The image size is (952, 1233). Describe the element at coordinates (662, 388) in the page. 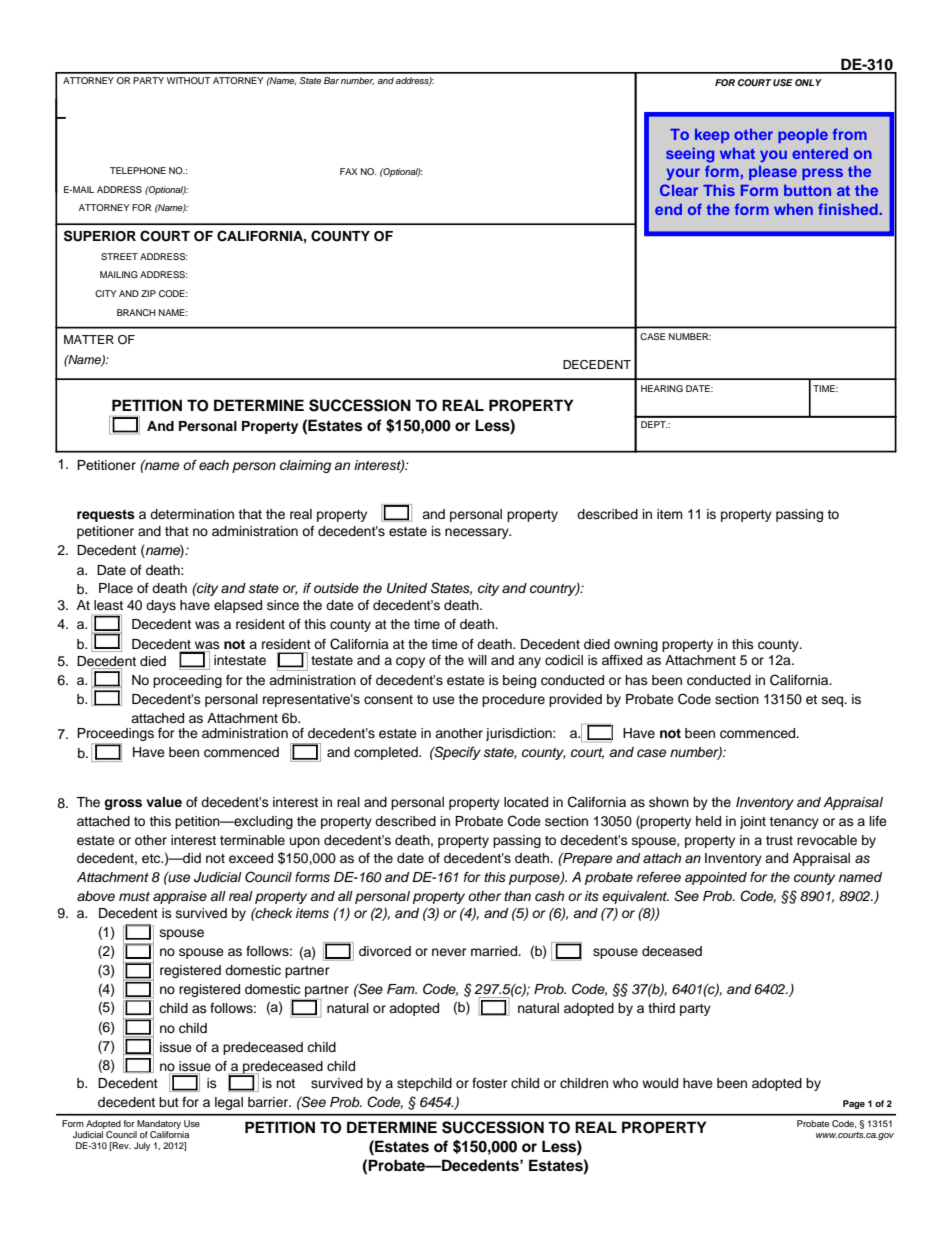

I see `HEARING` at that location.
